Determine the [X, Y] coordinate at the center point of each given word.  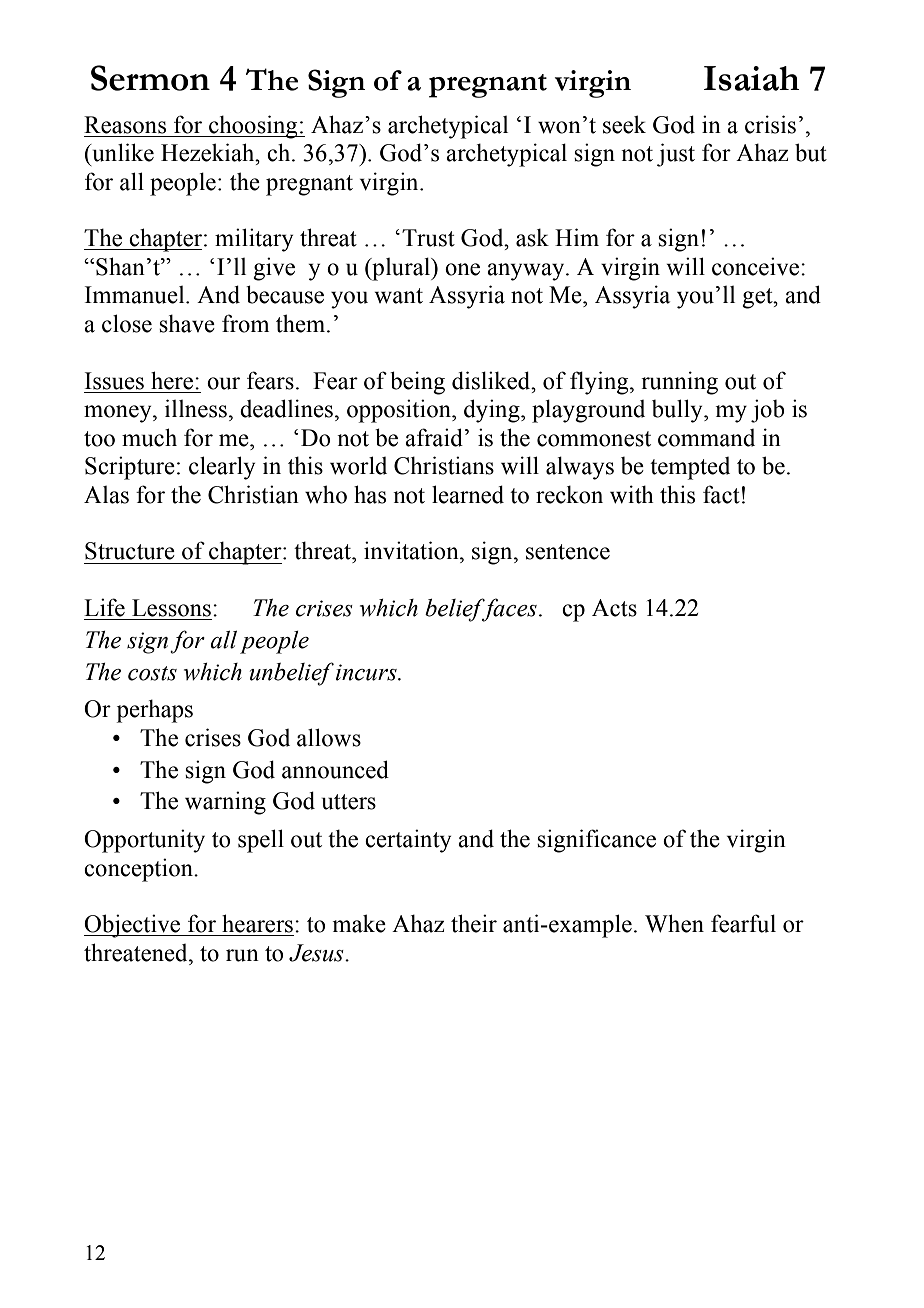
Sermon [150, 78]
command [706, 438]
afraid [434, 437]
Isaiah [752, 78]
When [674, 923]
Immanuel [136, 295]
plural [401, 269]
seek [624, 124]
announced [335, 769]
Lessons [171, 608]
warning [225, 803]
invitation [412, 550]
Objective [133, 926]
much [149, 437]
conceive [755, 266]
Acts [614, 608]
